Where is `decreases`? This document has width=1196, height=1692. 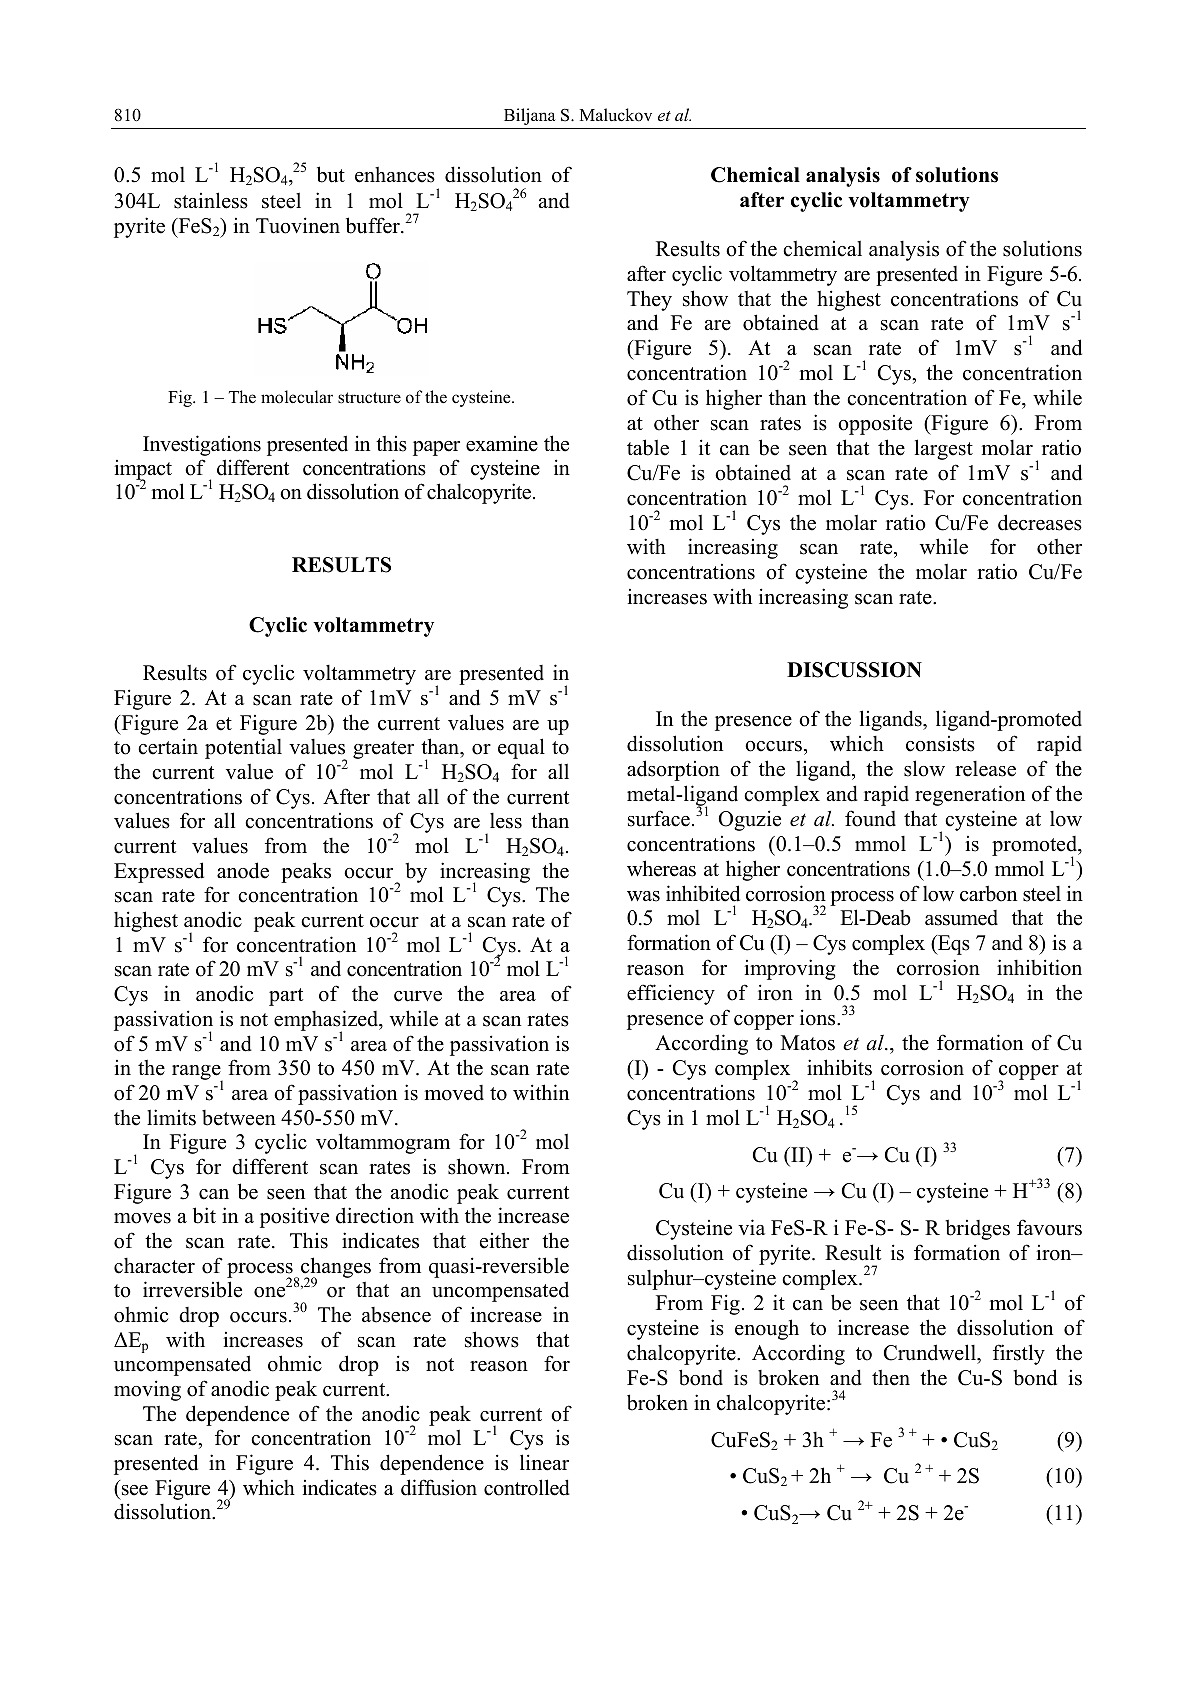 decreases is located at coordinates (1040, 522).
